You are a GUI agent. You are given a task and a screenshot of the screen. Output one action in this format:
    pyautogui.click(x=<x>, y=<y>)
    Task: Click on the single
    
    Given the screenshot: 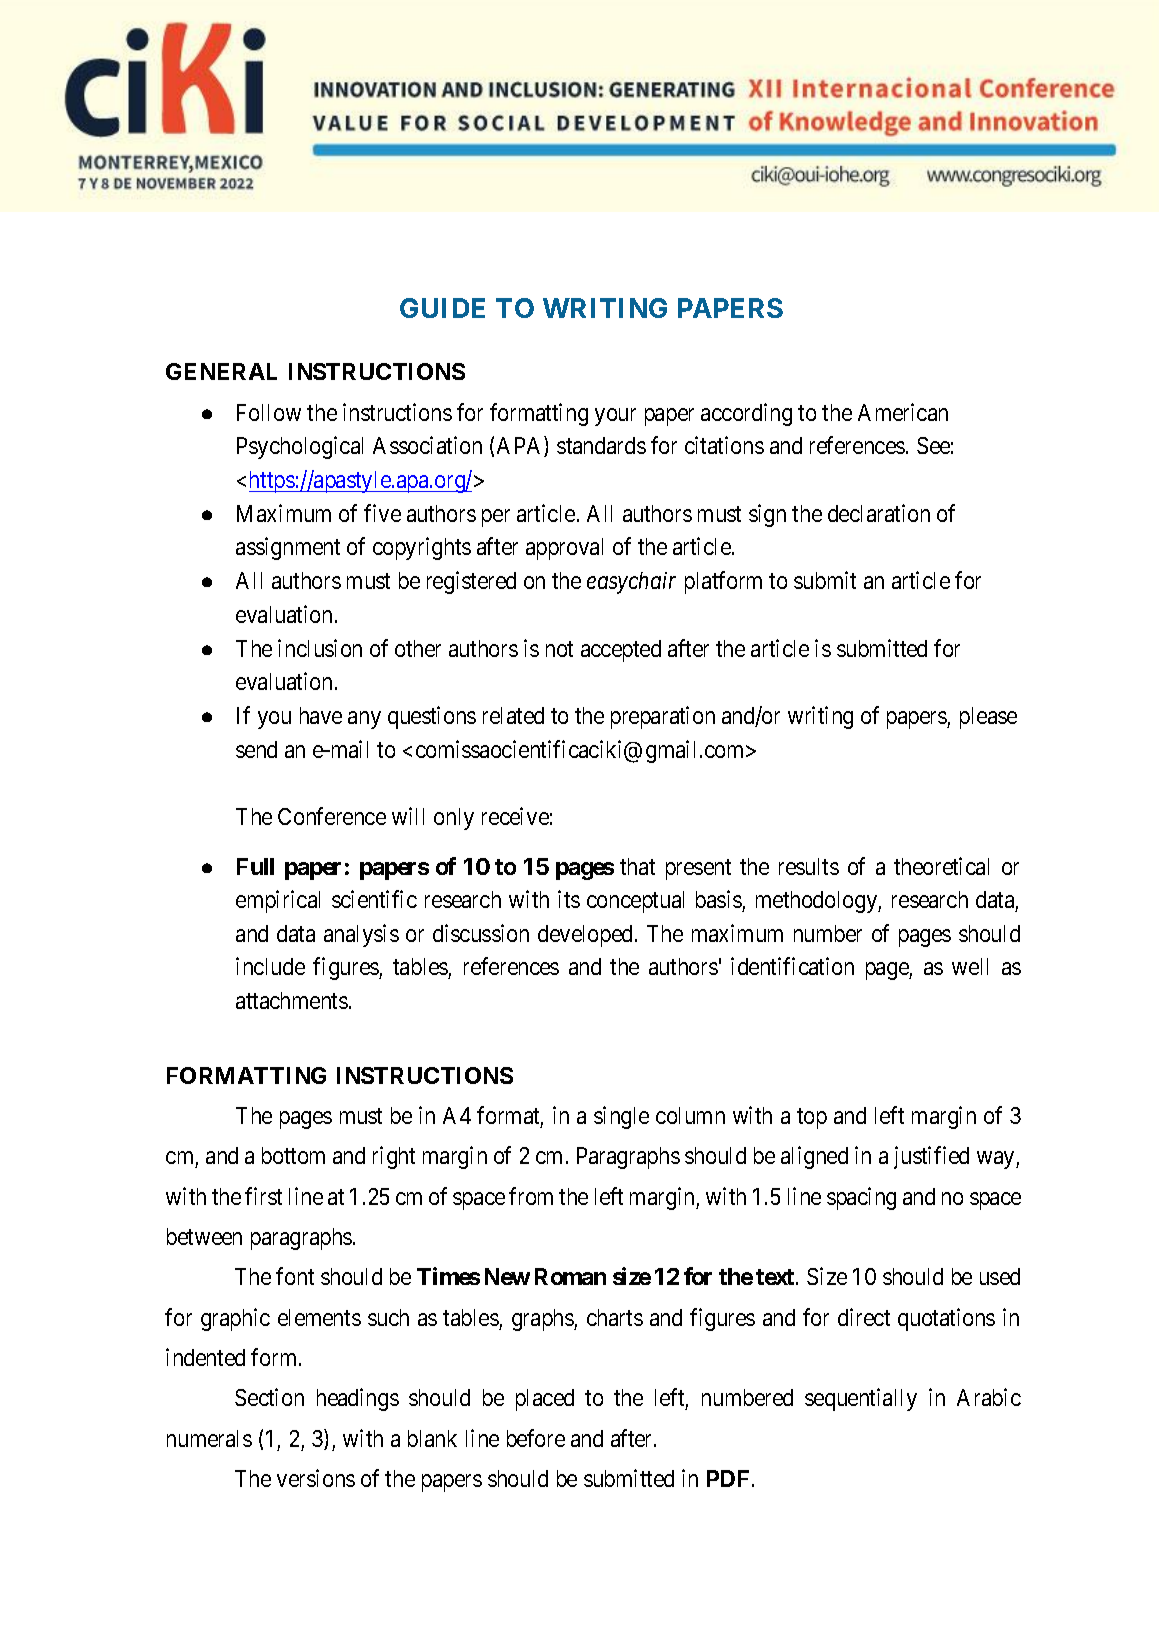 What is the action you would take?
    pyautogui.click(x=621, y=1117)
